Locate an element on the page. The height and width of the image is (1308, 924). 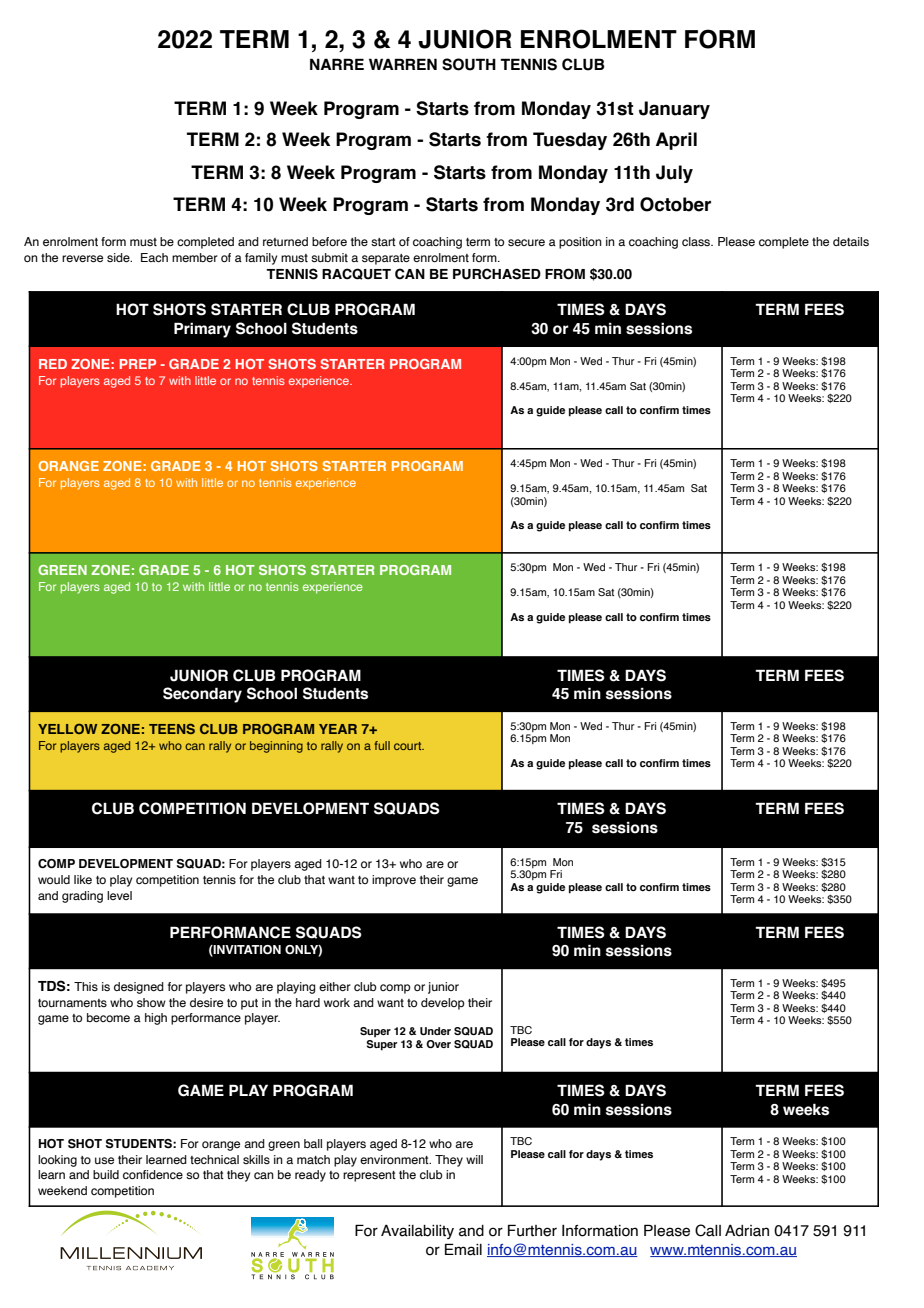
build is located at coordinates (106, 1174).
